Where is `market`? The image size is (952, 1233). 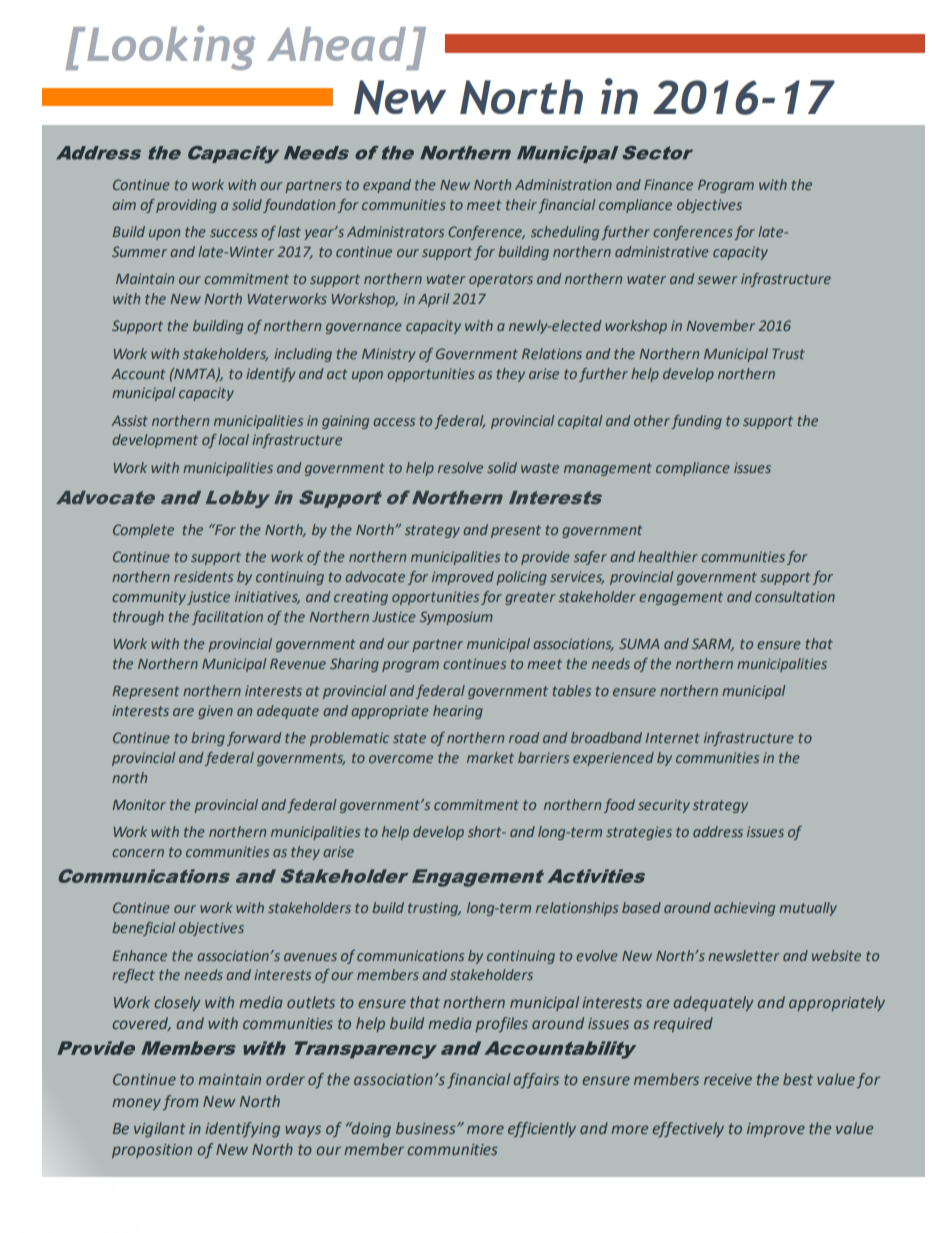
market is located at coordinates (490, 757).
